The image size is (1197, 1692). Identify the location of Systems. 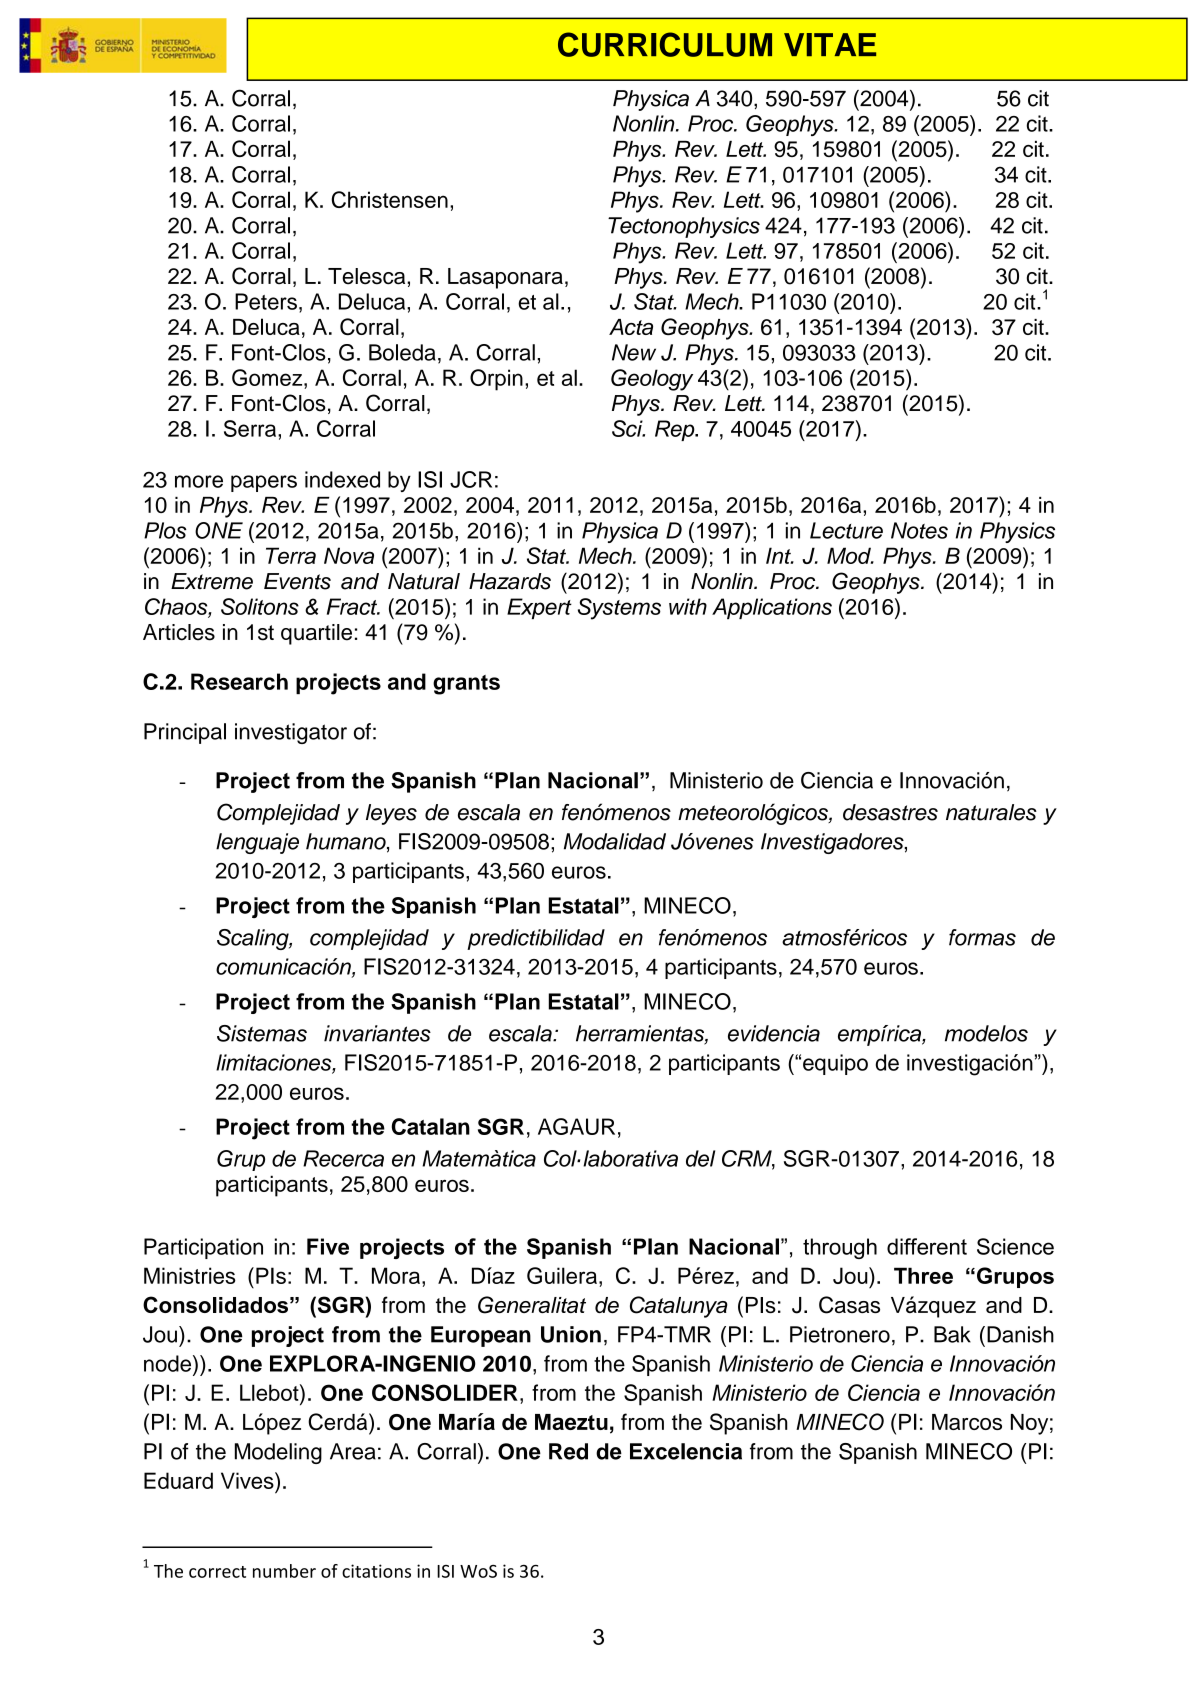
(619, 609).
